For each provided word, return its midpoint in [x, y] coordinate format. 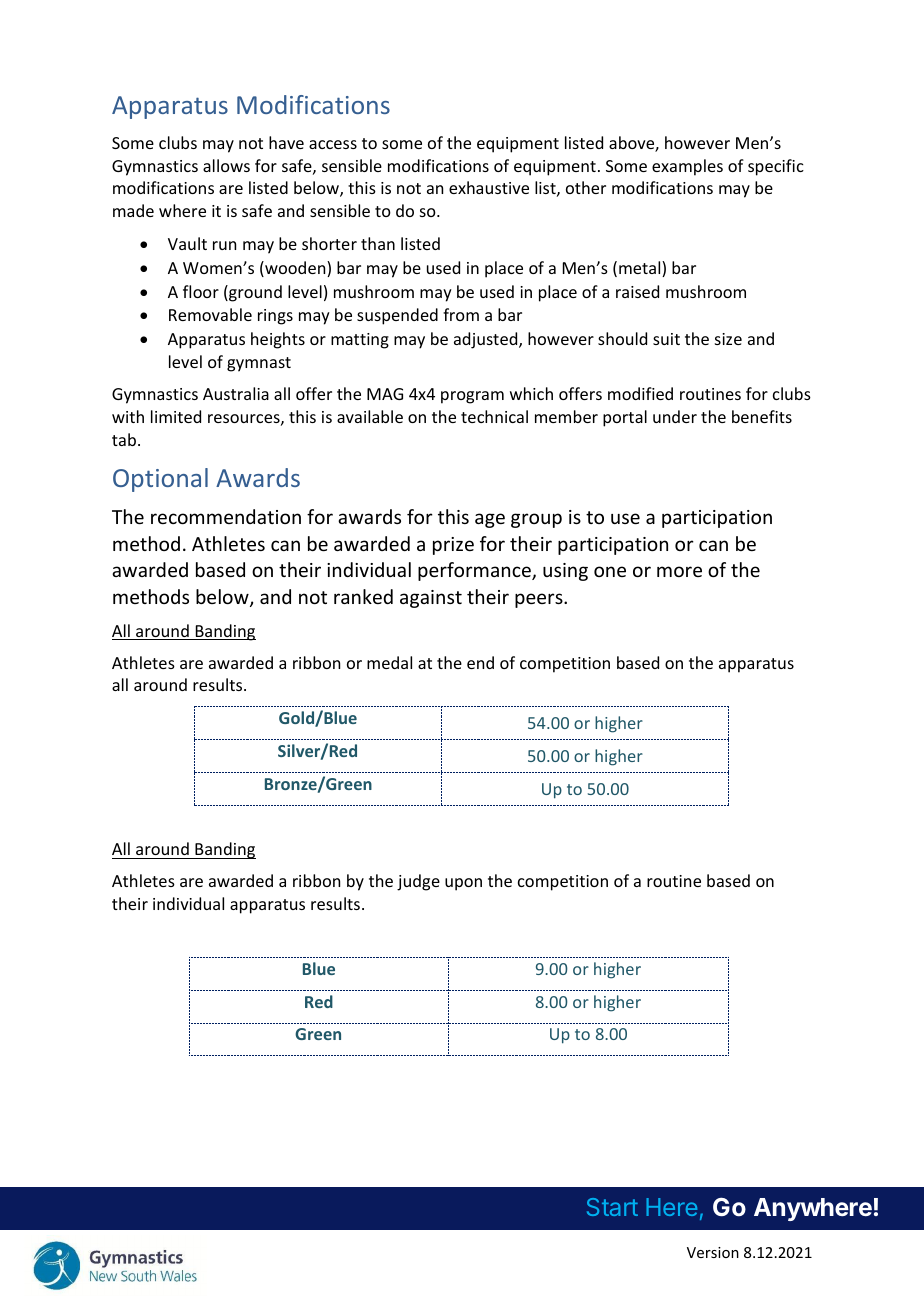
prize [453, 546]
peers [540, 600]
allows [226, 165]
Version [713, 1252]
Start [612, 1207]
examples [687, 167]
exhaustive [489, 187]
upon [463, 884]
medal [389, 662]
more [679, 571]
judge [418, 882]
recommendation [226, 516]
